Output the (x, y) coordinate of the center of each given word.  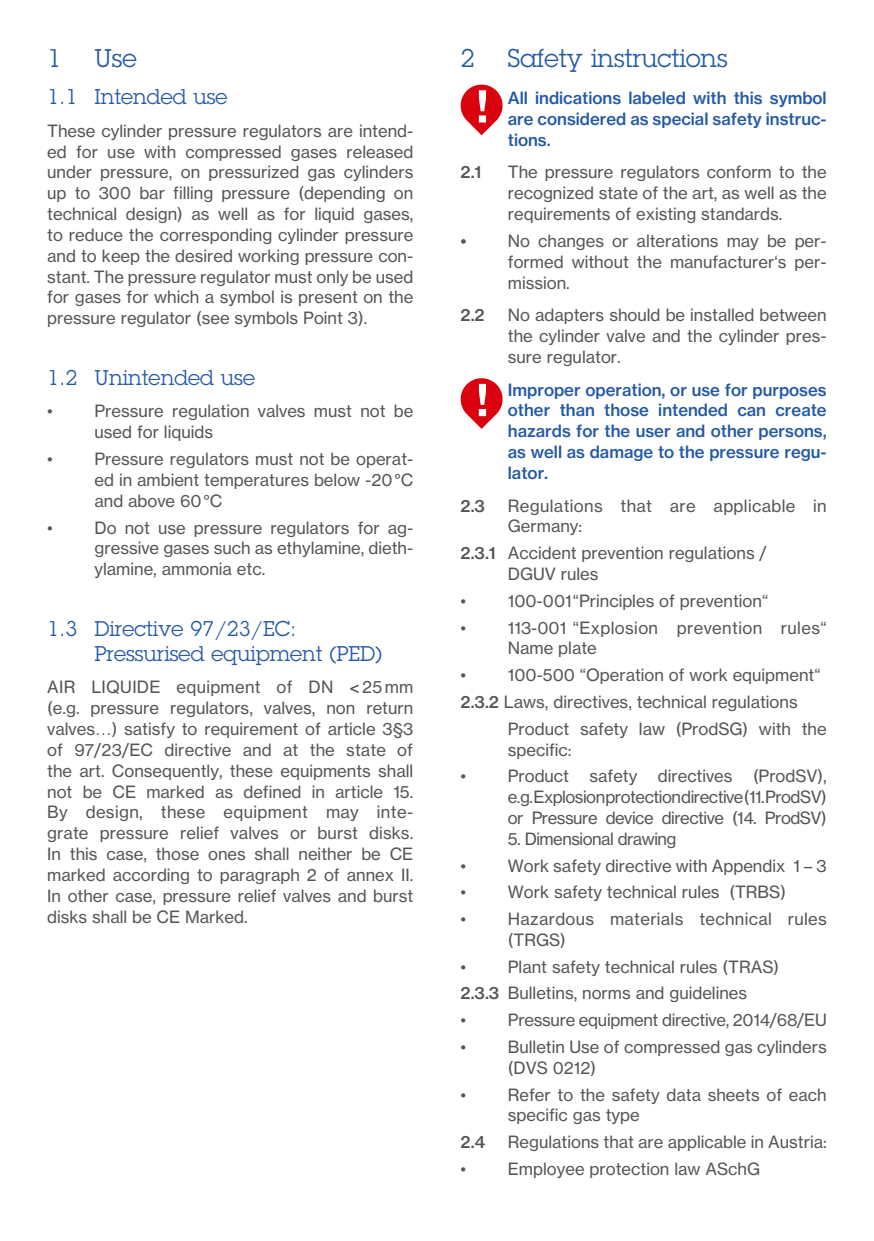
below (337, 479)
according (151, 876)
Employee (546, 1170)
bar (152, 192)
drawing (646, 840)
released (379, 151)
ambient (168, 479)
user (653, 432)
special (680, 120)
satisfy (149, 730)
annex (370, 876)
